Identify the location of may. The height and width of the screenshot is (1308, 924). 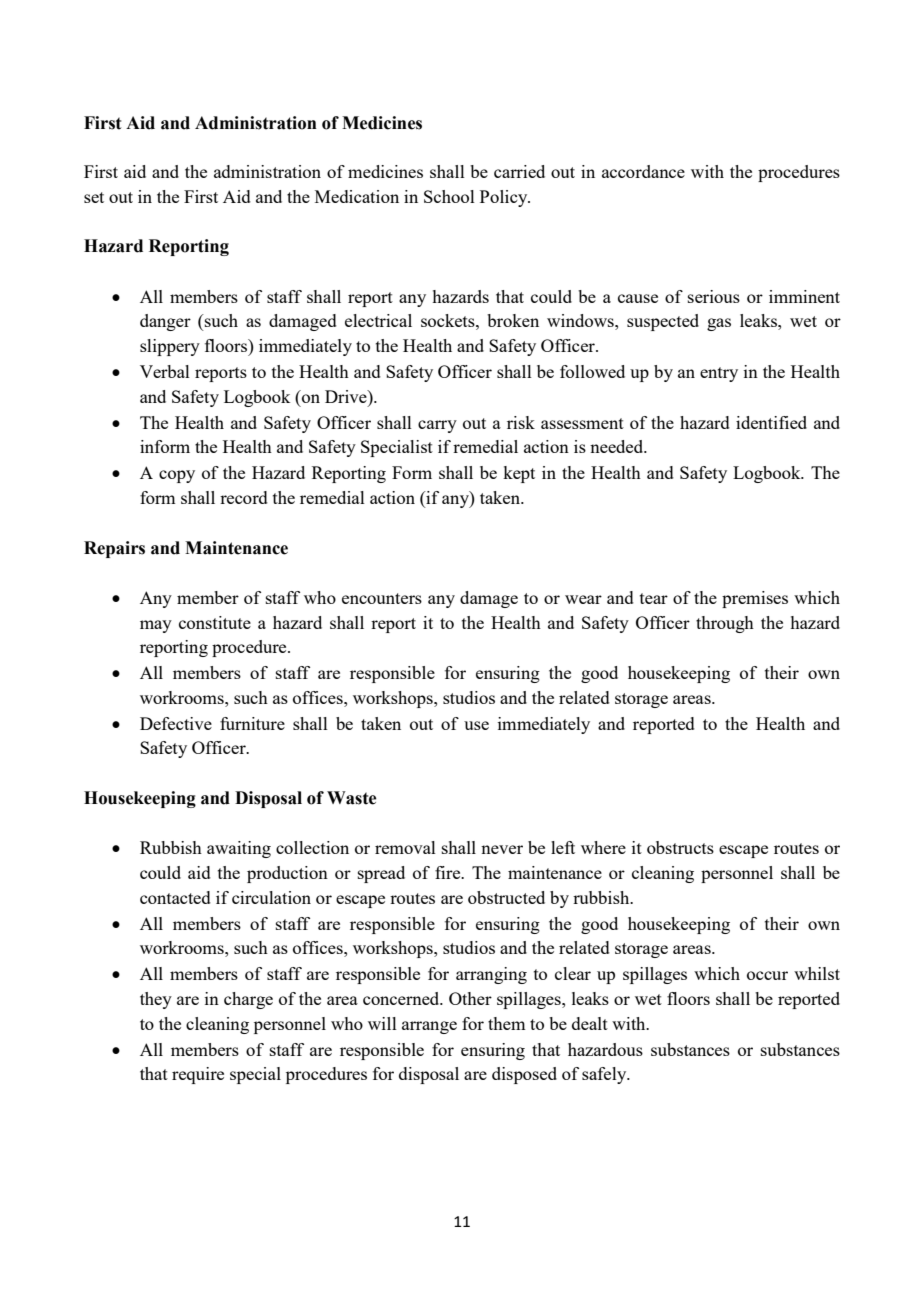
(156, 626).
